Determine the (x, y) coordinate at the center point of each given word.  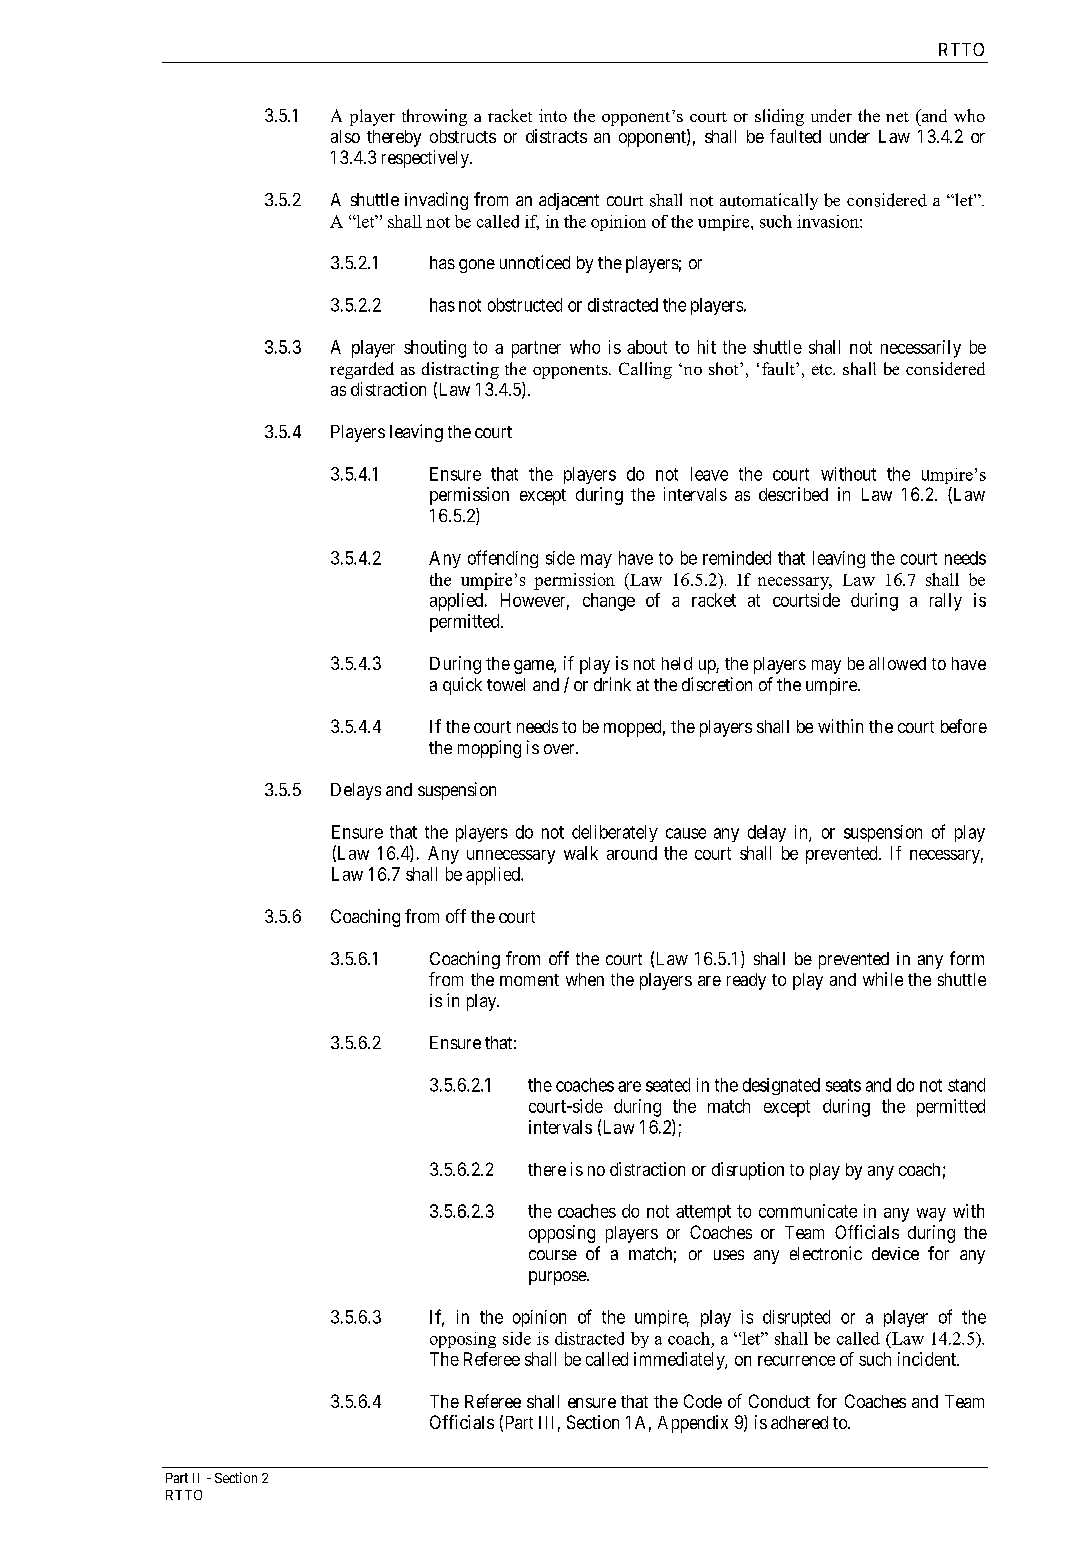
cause (686, 833)
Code (703, 1401)
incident (928, 1359)
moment (529, 980)
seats (843, 1085)
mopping (489, 749)
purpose (558, 1278)
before (964, 726)
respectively (426, 159)
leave (709, 474)
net (897, 117)
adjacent (569, 201)
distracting (460, 370)
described (793, 494)
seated (668, 1085)
